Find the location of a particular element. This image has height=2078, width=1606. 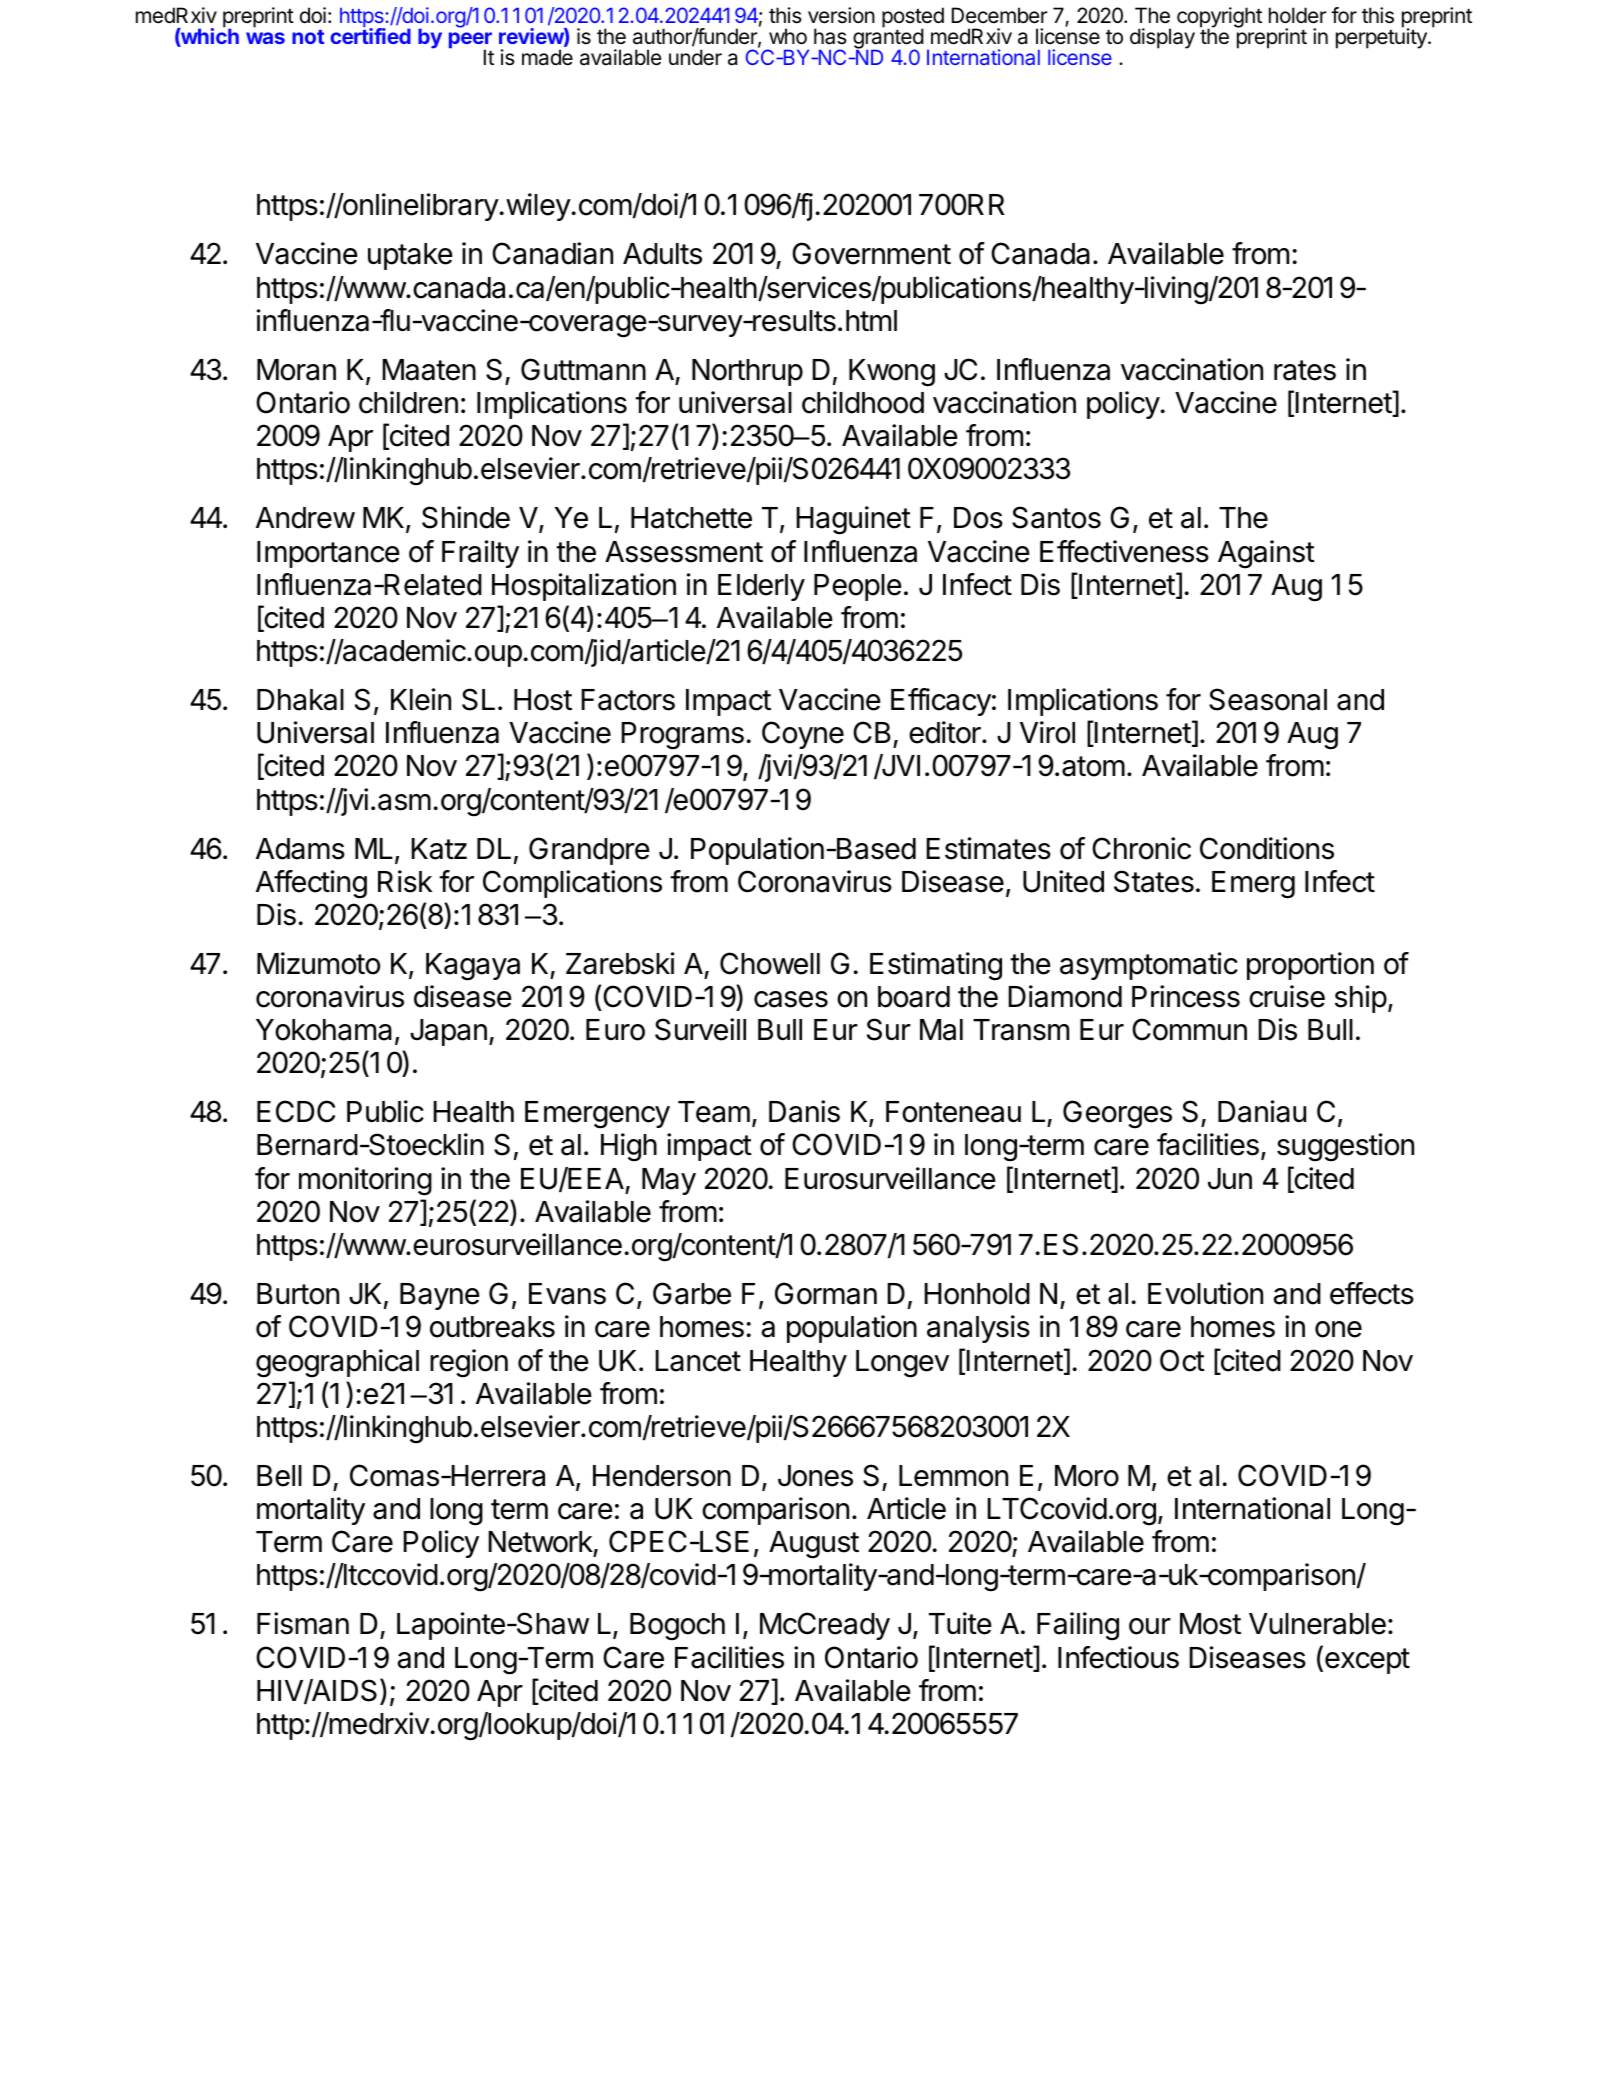

copyright is located at coordinates (1219, 19).
